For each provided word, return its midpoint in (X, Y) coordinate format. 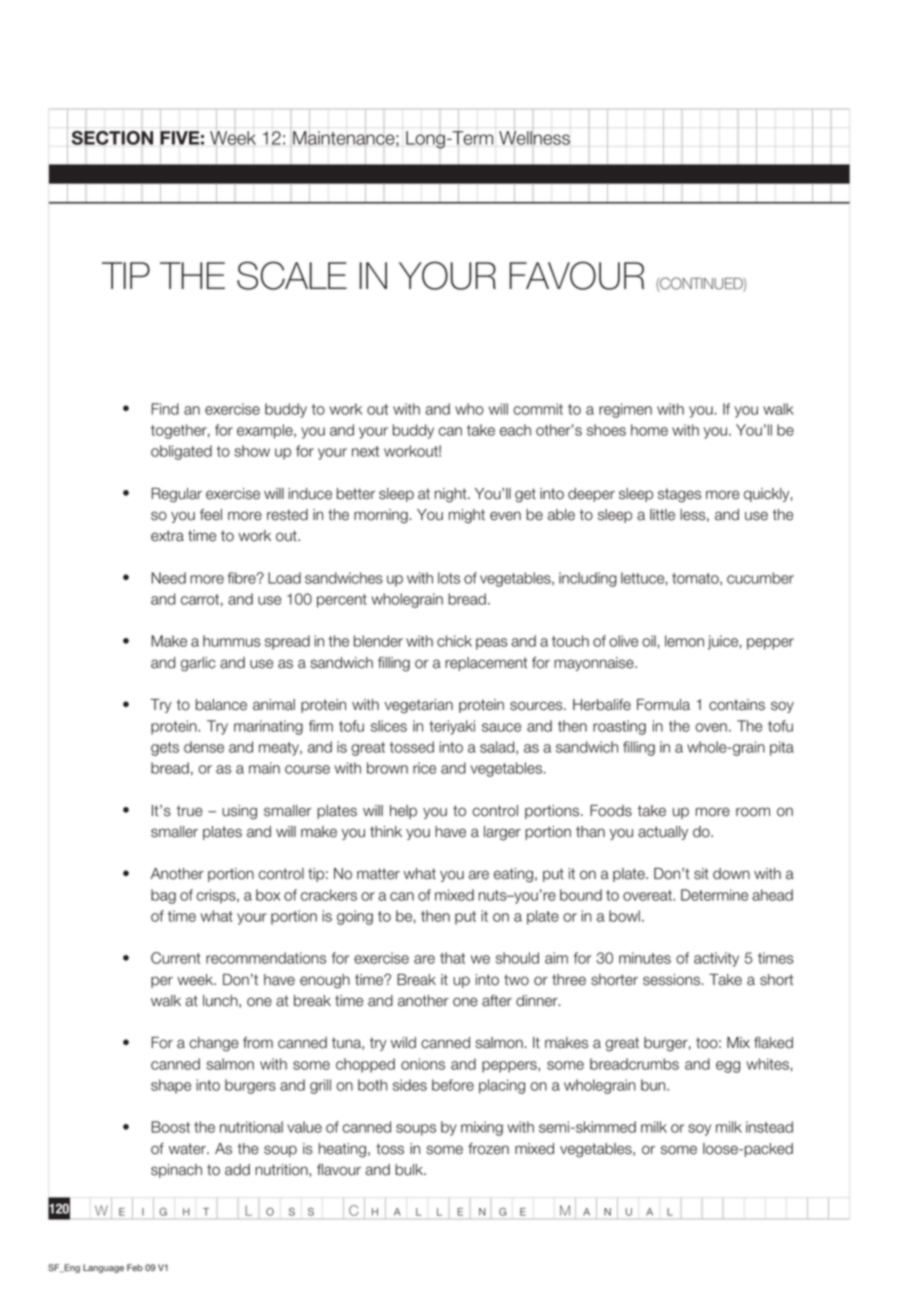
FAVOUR (577, 275)
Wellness (534, 138)
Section (112, 138)
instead (769, 1127)
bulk (410, 1170)
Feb (135, 1267)
